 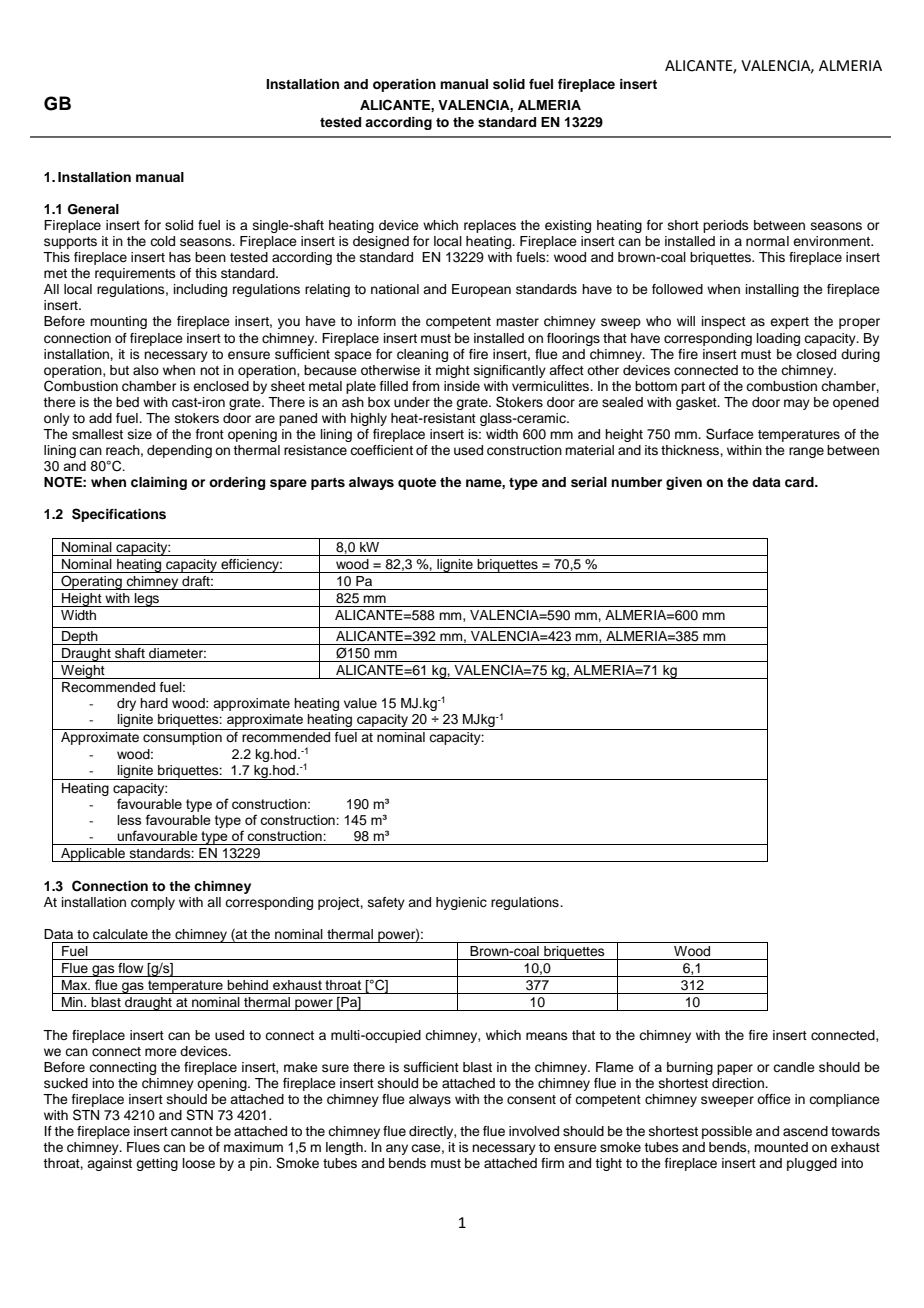 I want to click on cannot, so click(x=192, y=1132).
